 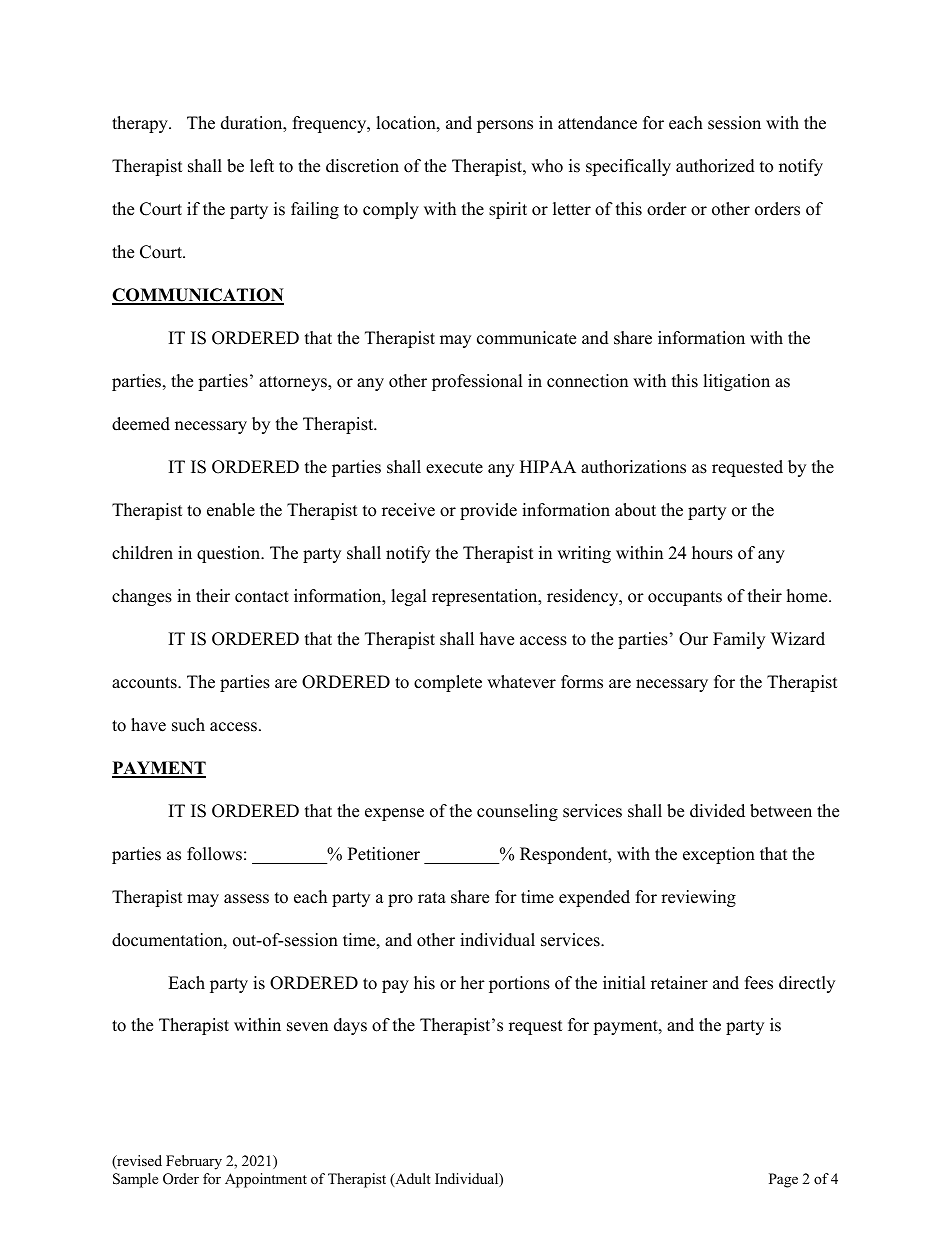 I want to click on professional, so click(x=477, y=382).
